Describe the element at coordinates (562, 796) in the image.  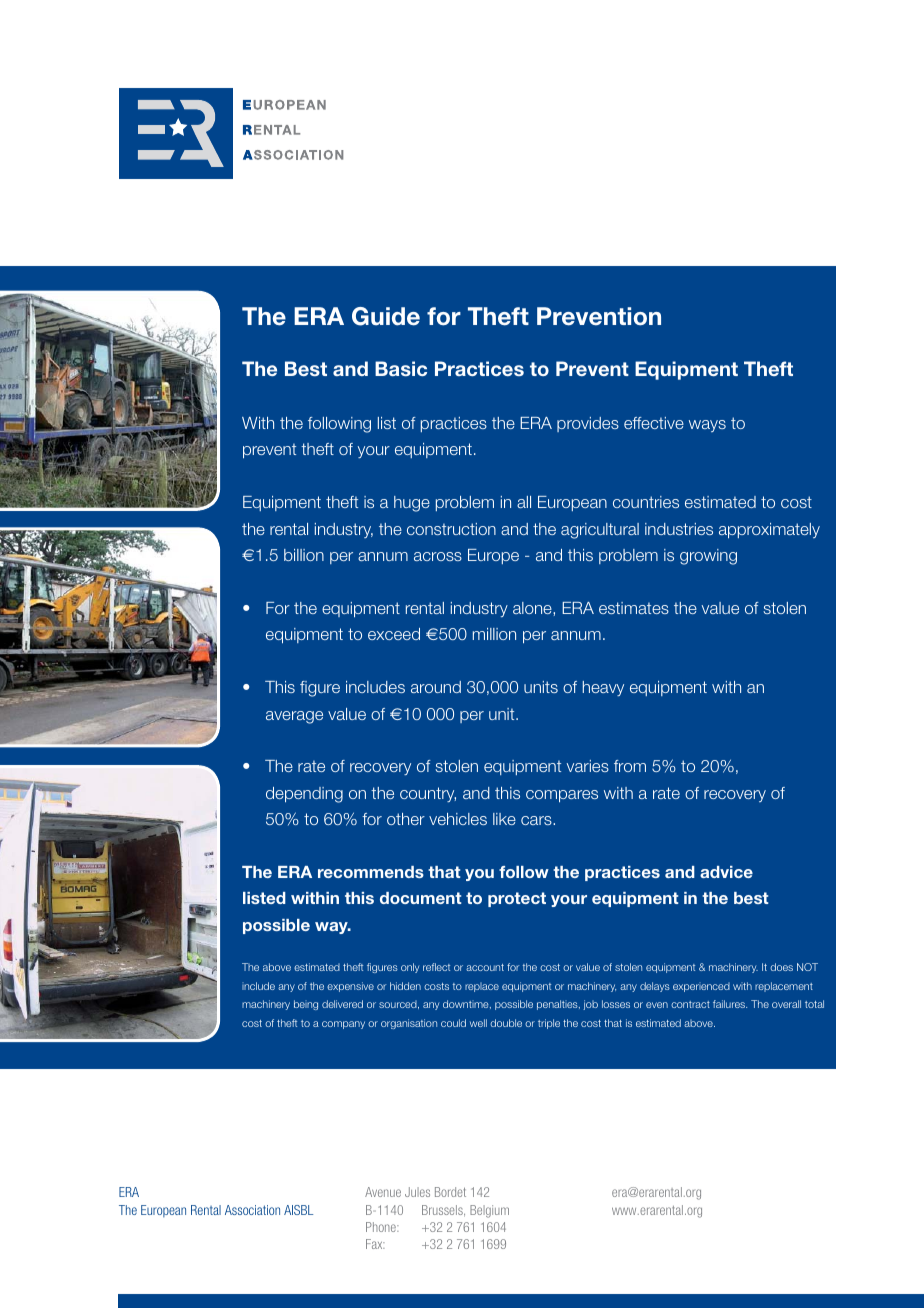
I see `compares` at that location.
